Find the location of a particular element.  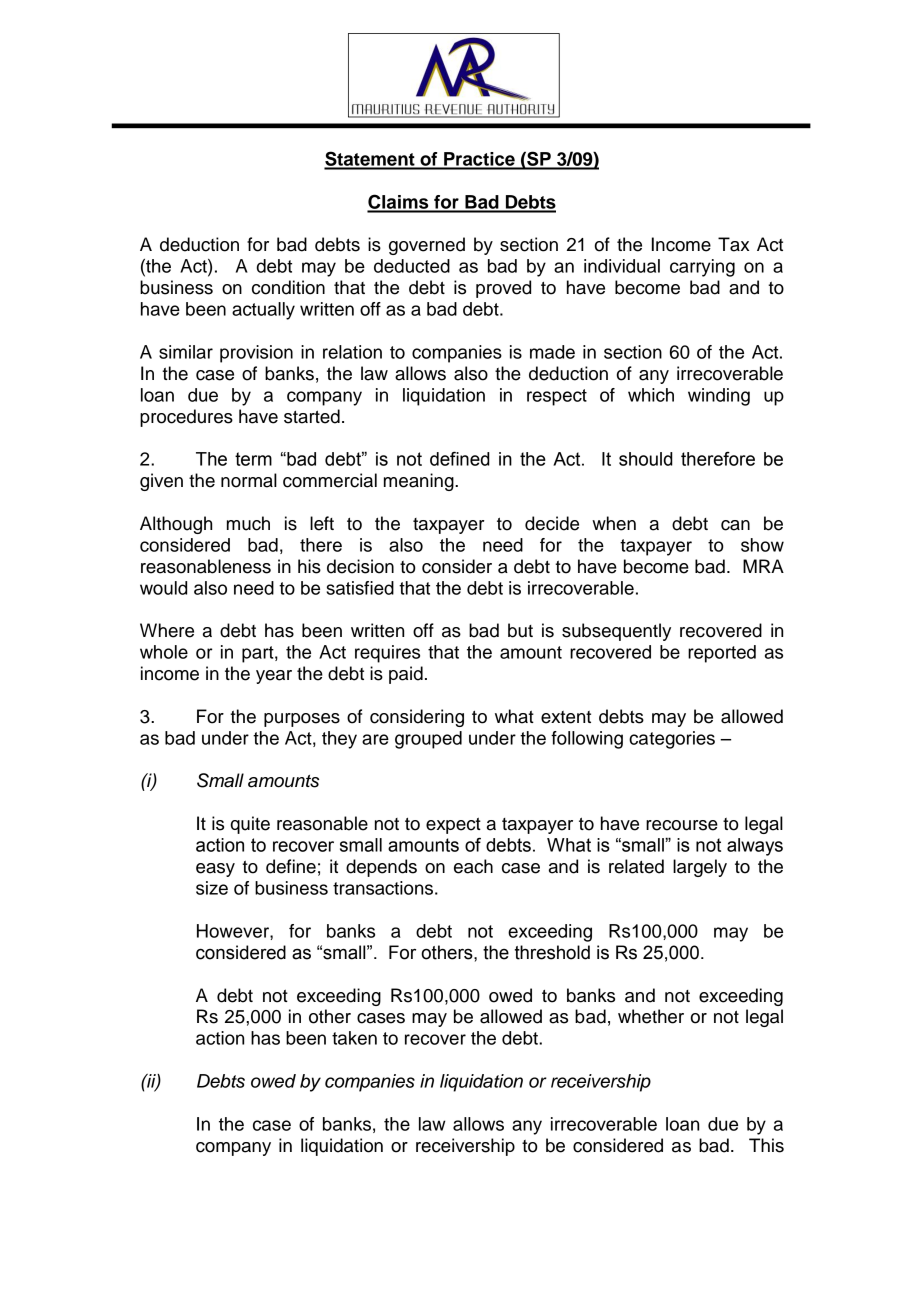

condition is located at coordinates (288, 287).
